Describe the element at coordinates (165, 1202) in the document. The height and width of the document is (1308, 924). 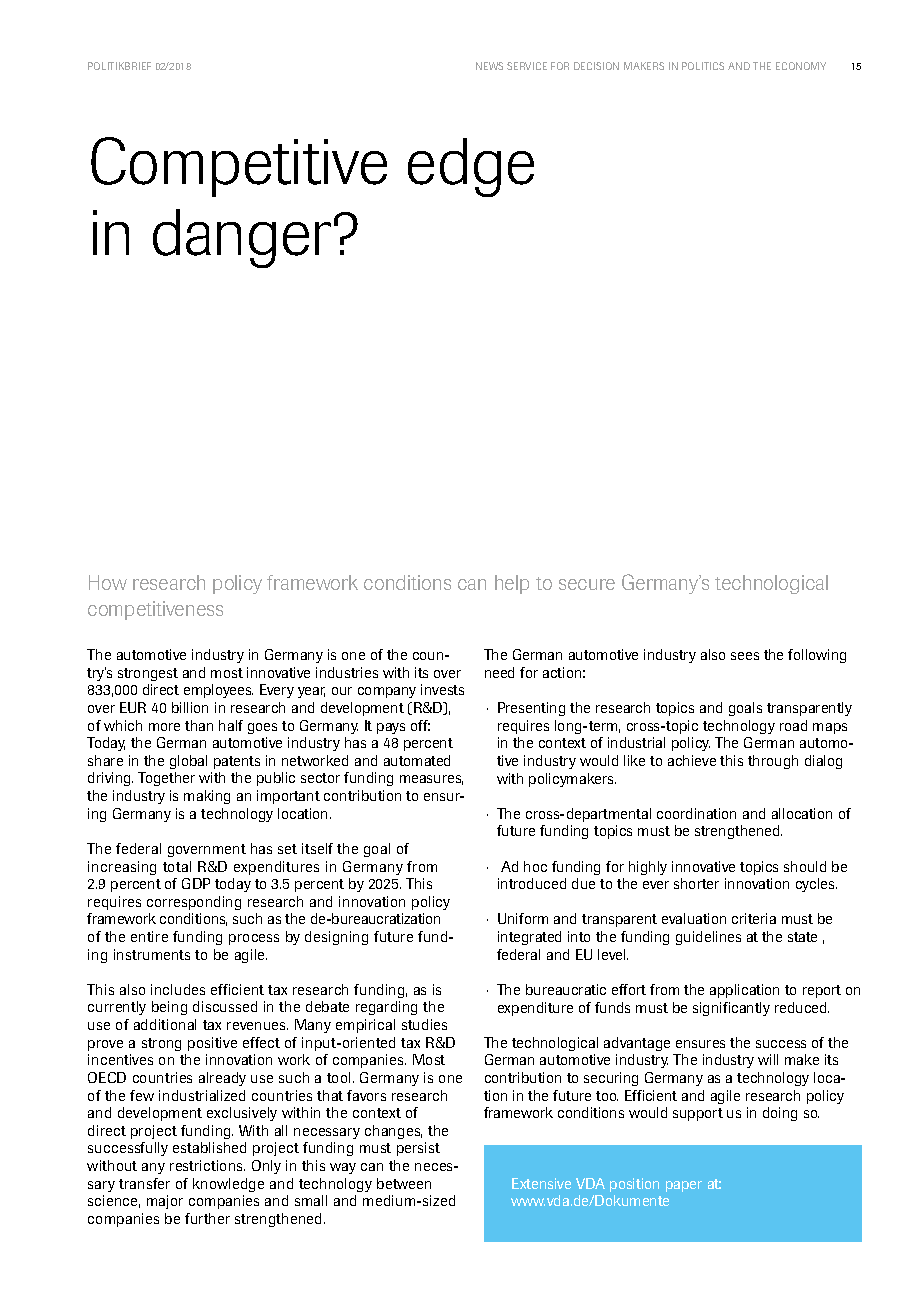
I see `major` at that location.
